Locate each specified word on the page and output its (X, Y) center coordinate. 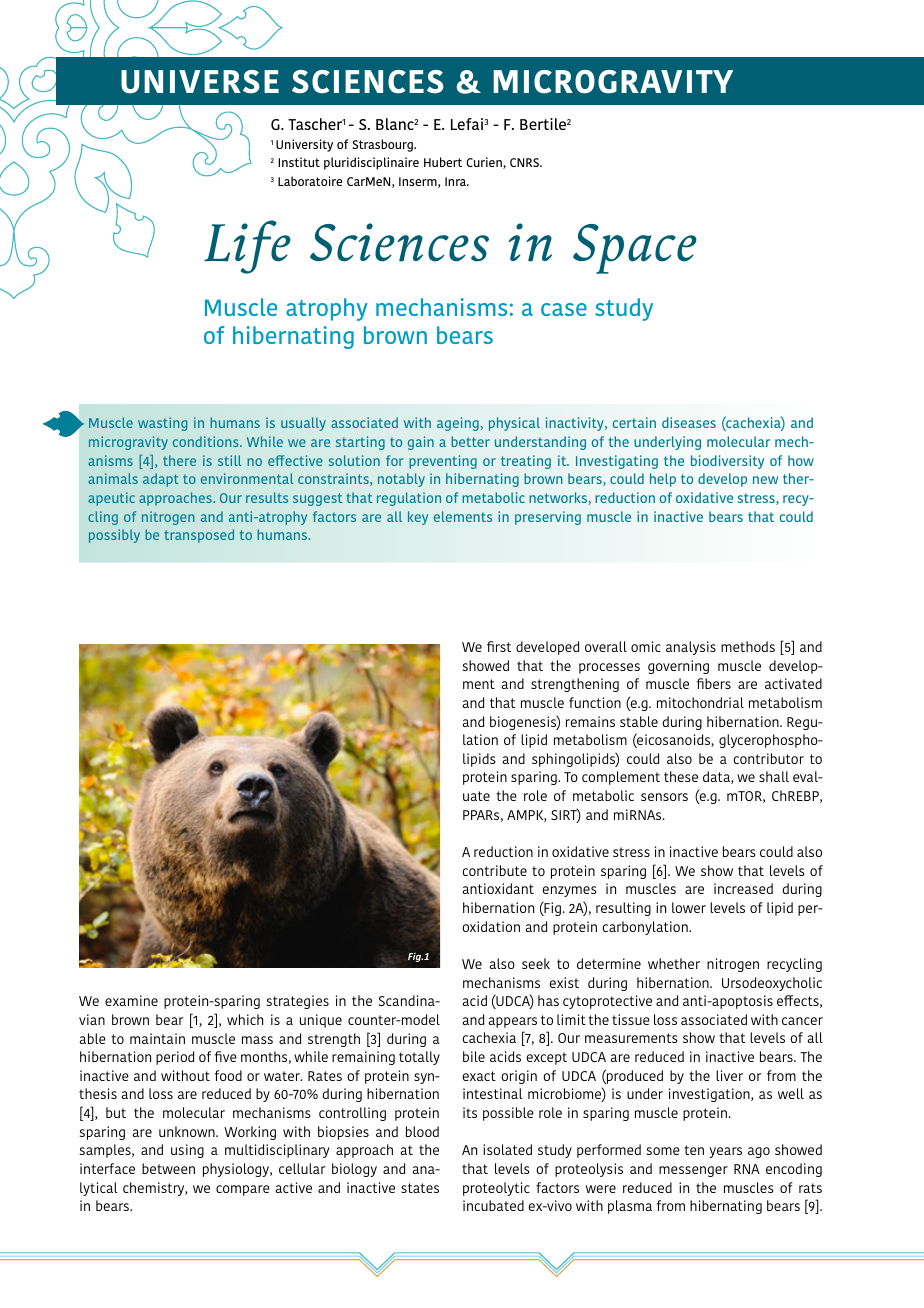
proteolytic (496, 1189)
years (725, 1152)
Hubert (443, 162)
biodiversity (727, 462)
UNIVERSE (200, 82)
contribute (494, 870)
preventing (443, 462)
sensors (664, 797)
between (168, 1168)
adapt (161, 480)
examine (131, 1000)
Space (635, 249)
